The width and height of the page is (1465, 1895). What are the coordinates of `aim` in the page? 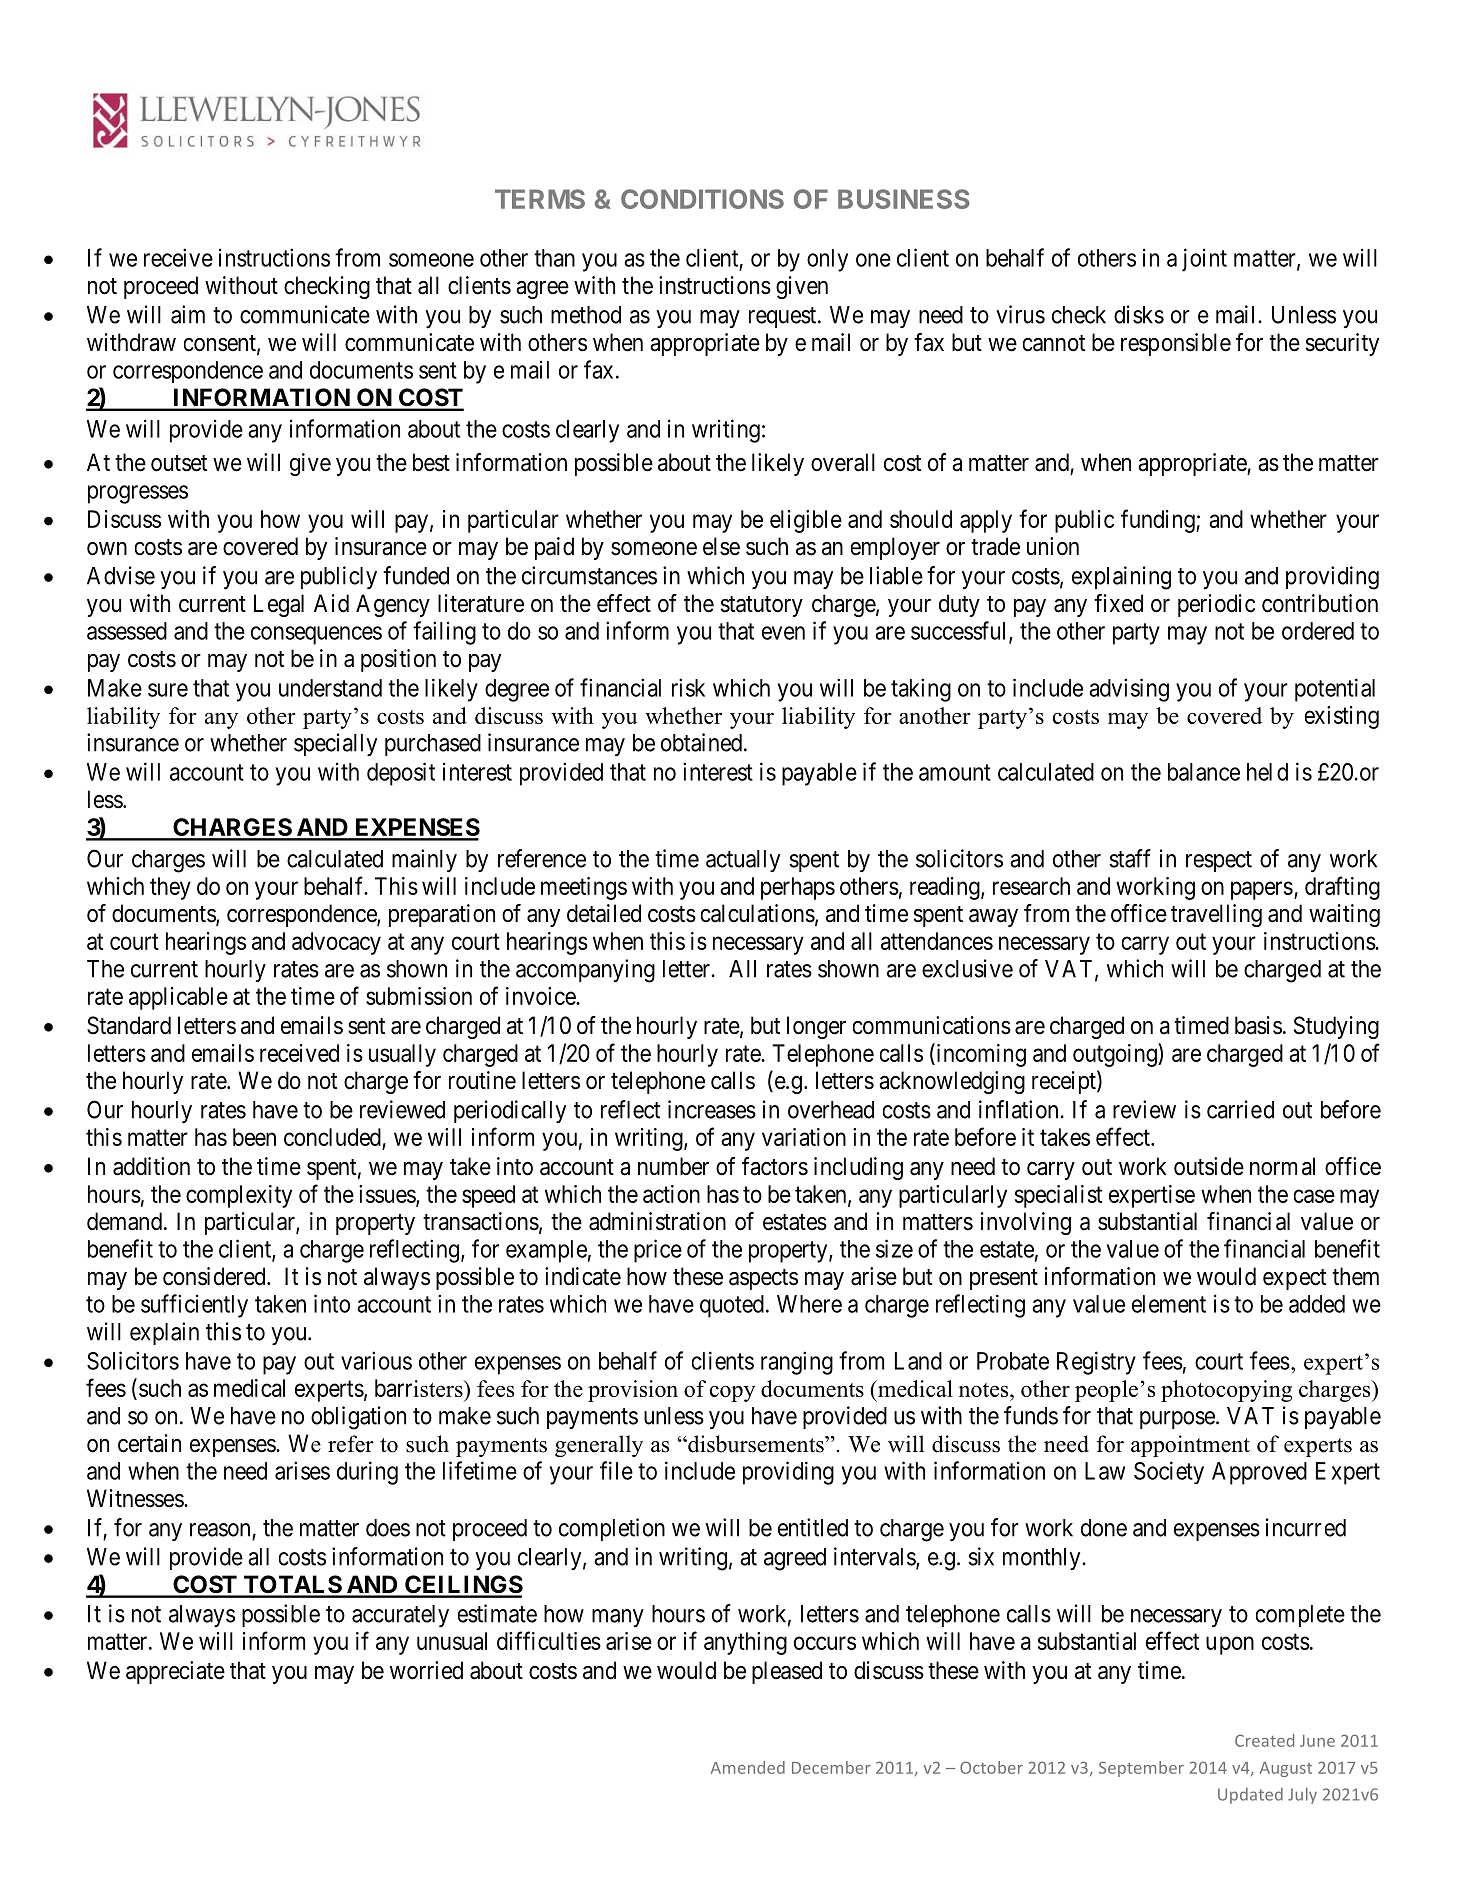 It's located at (188, 314).
